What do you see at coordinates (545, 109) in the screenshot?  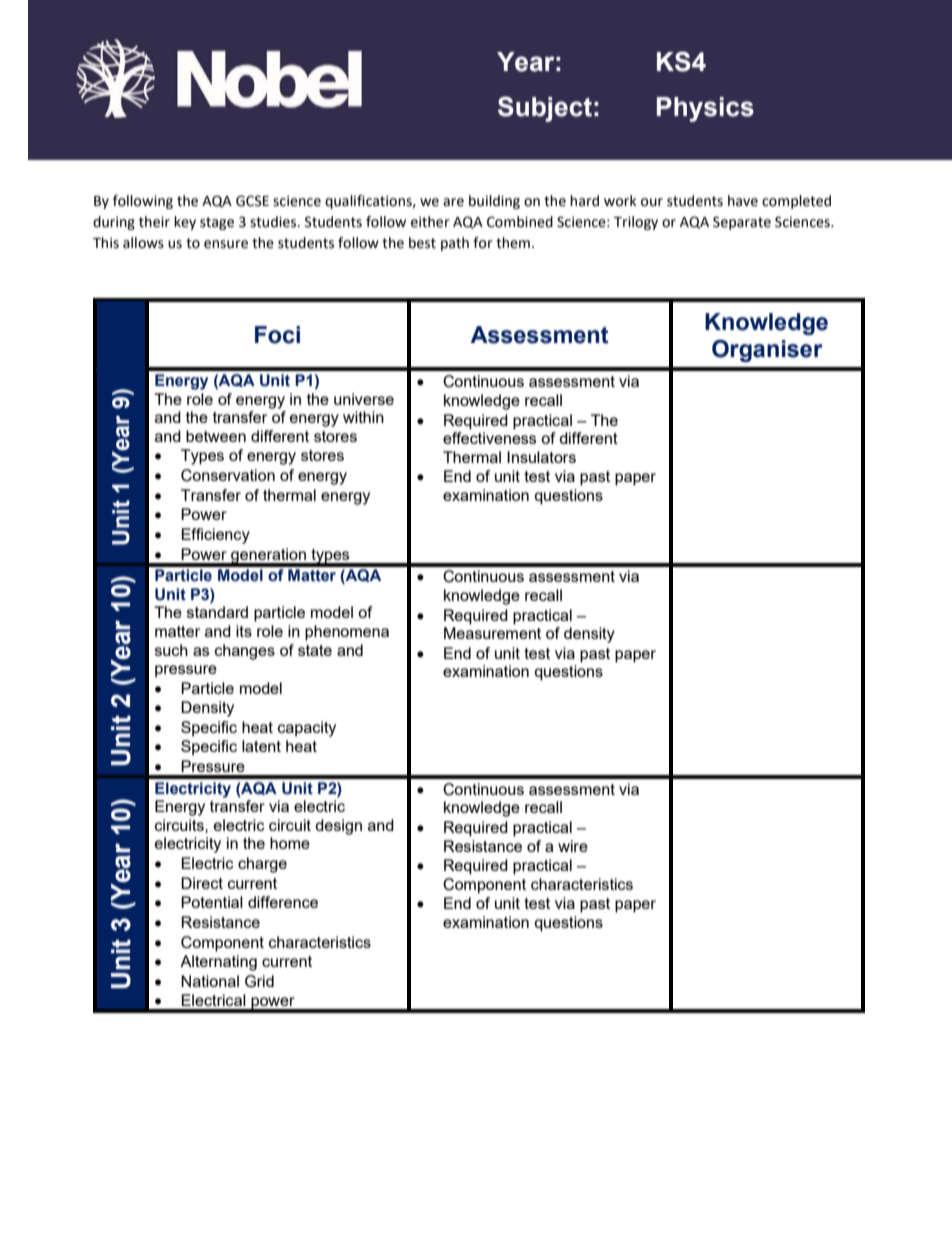 I see `Subject` at bounding box center [545, 109].
